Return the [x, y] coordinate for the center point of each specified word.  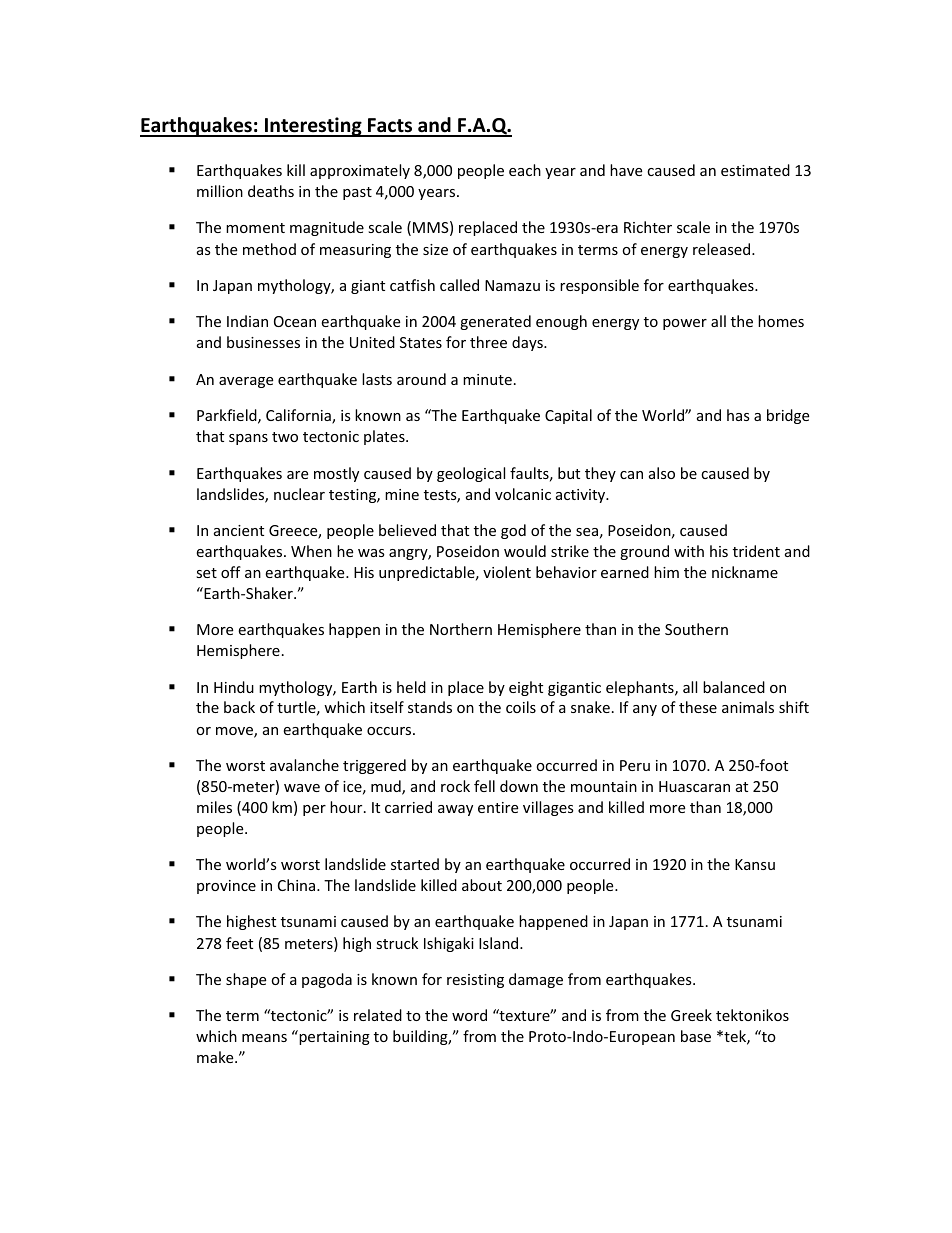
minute [487, 379]
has [738, 415]
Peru [635, 765]
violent [507, 572]
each [525, 170]
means [264, 1038]
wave [302, 788]
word [469, 1015]
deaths [271, 191]
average [246, 382]
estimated [755, 170]
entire [498, 807]
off [231, 572]
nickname [745, 572]
